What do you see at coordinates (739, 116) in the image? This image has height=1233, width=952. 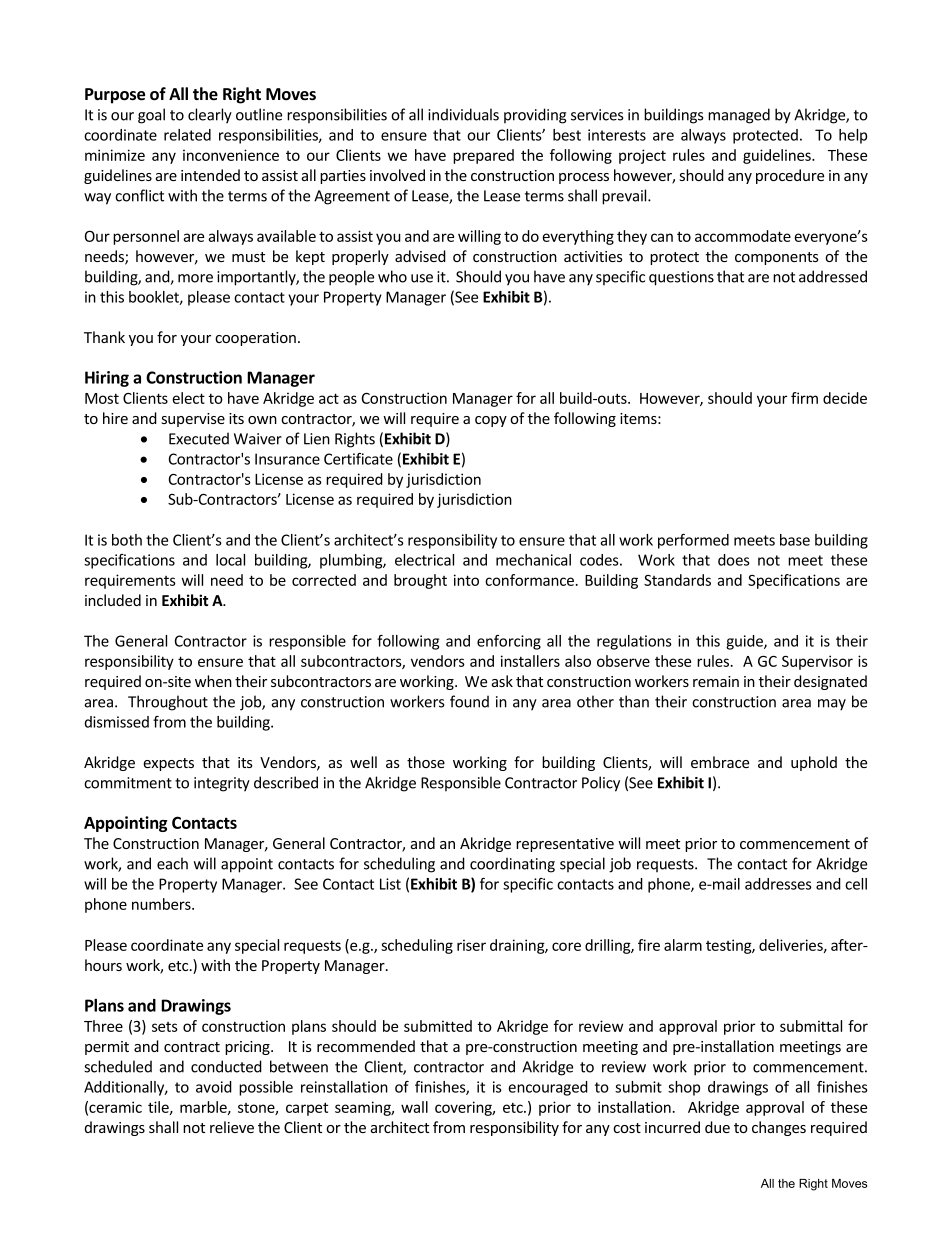 I see `managed` at bounding box center [739, 116].
